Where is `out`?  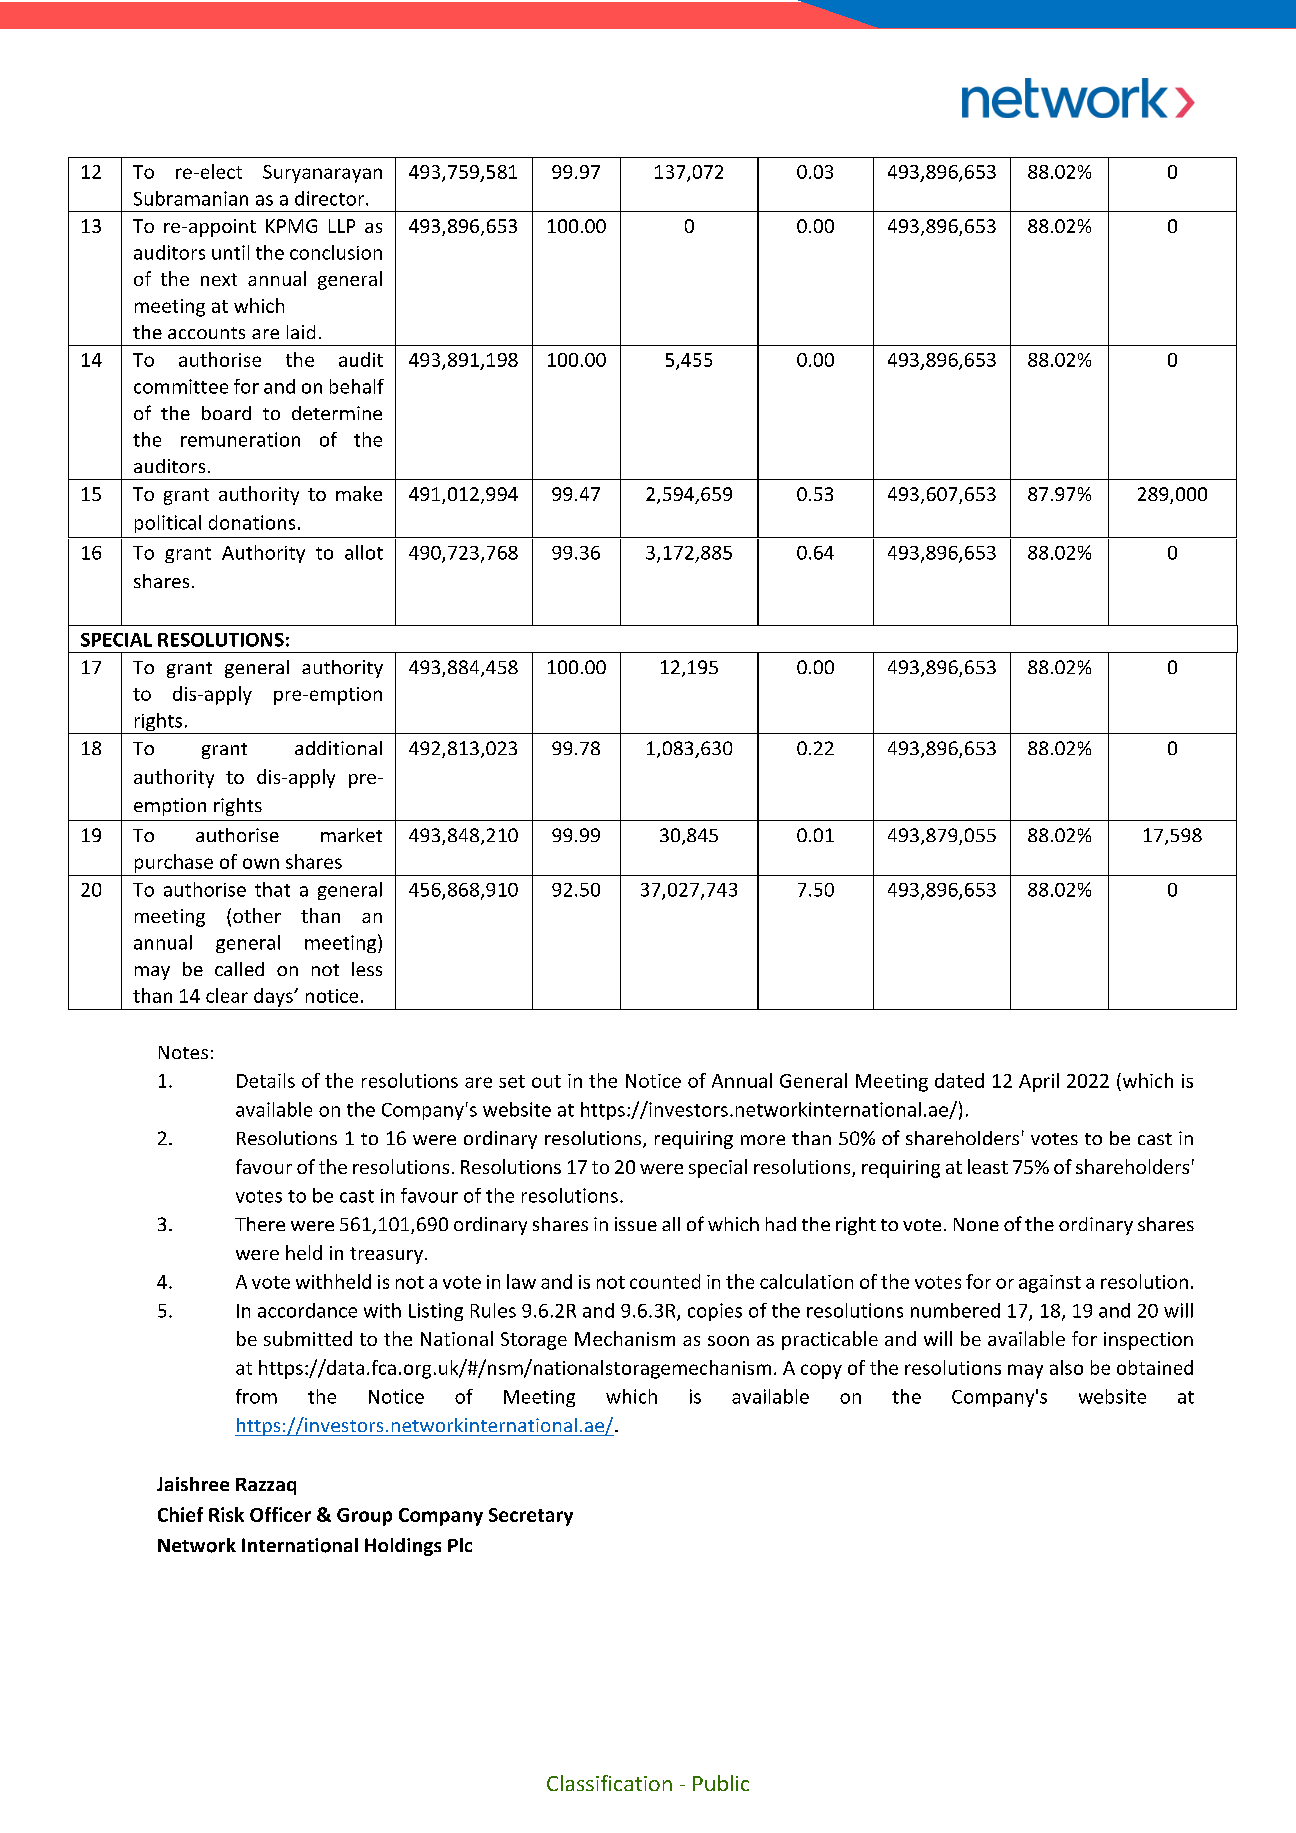
out is located at coordinates (546, 1081).
